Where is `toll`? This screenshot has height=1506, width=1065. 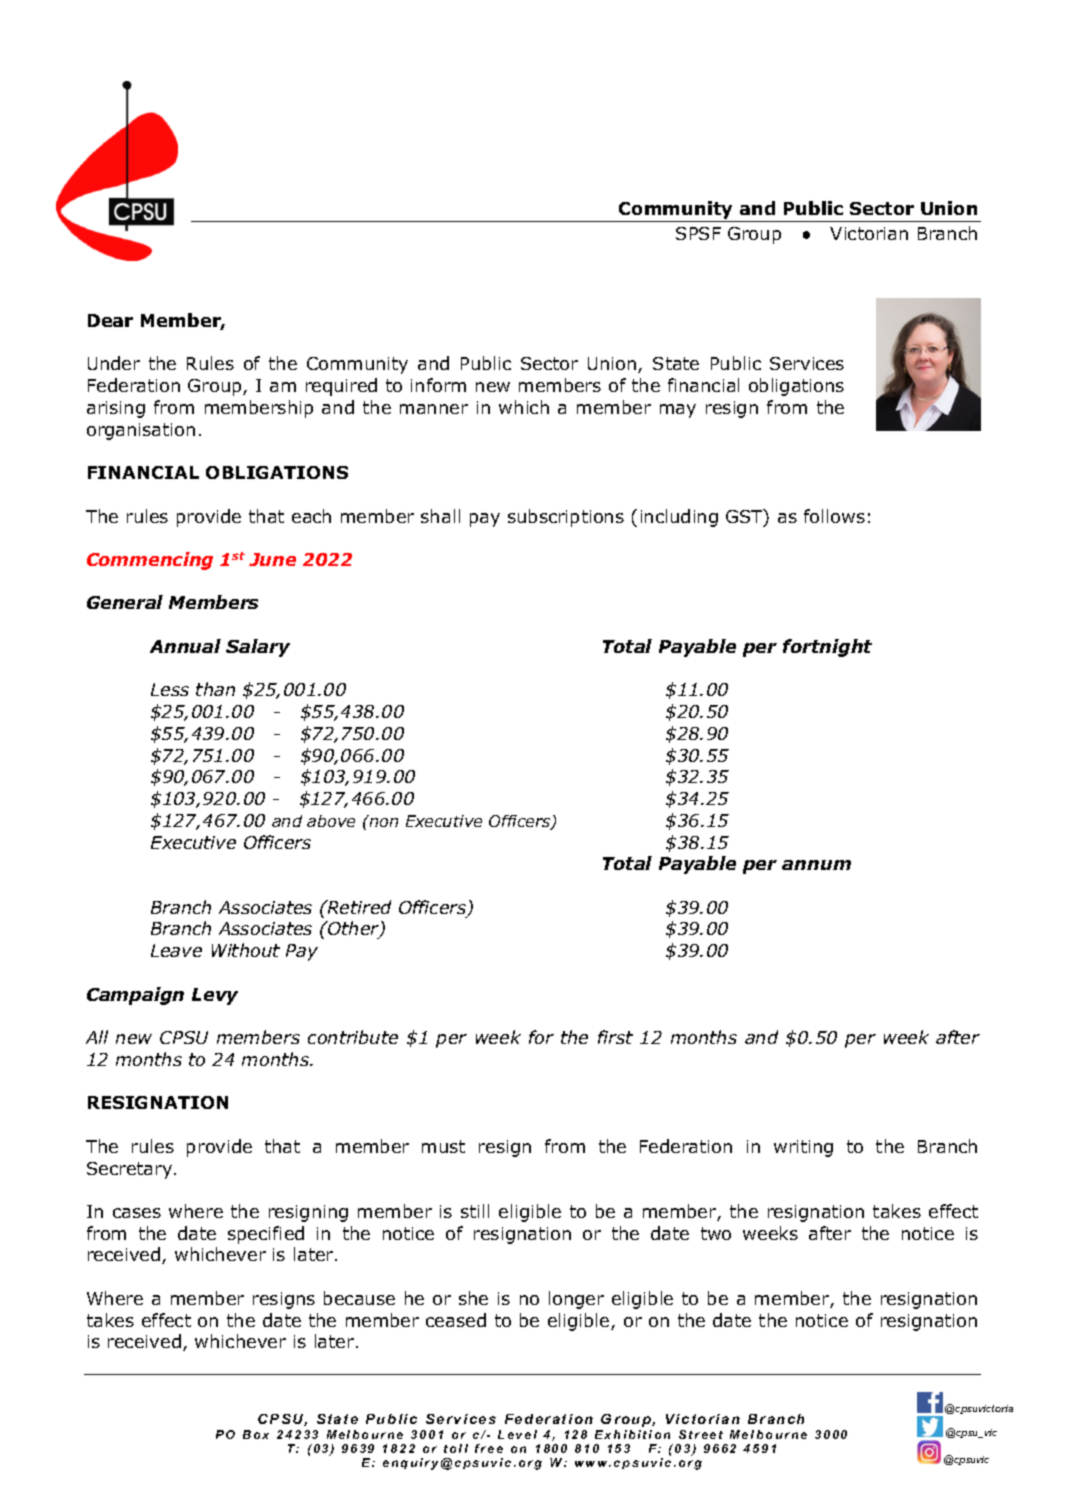 toll is located at coordinates (456, 1448).
